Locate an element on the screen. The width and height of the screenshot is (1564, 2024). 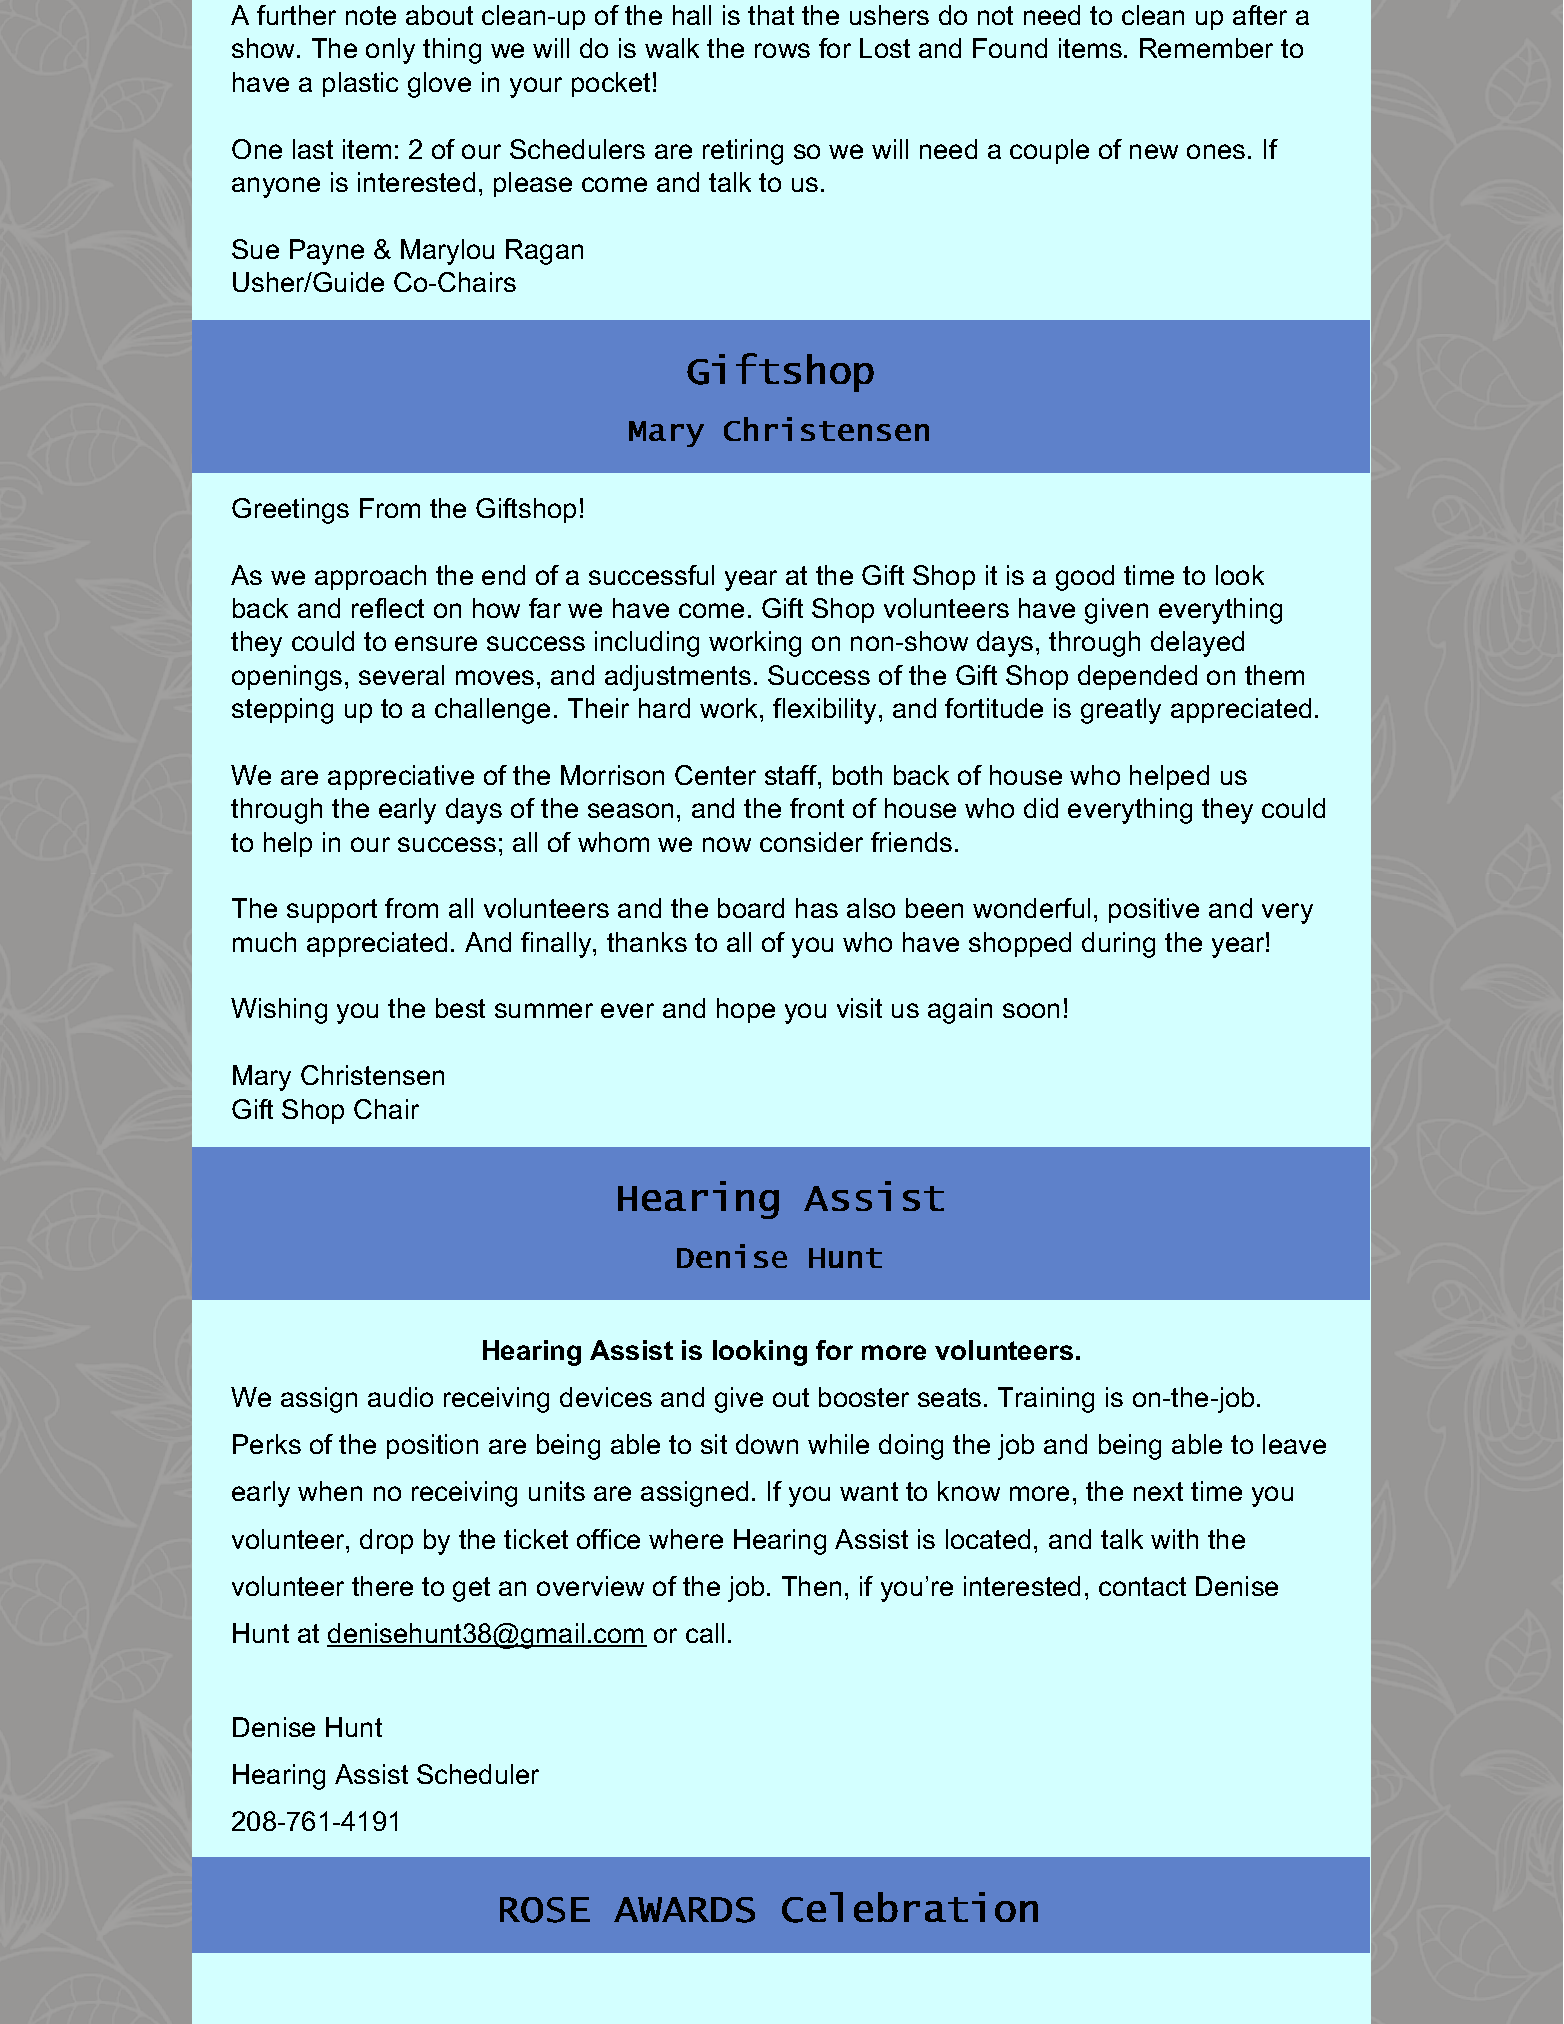
including is located at coordinates (647, 644).
